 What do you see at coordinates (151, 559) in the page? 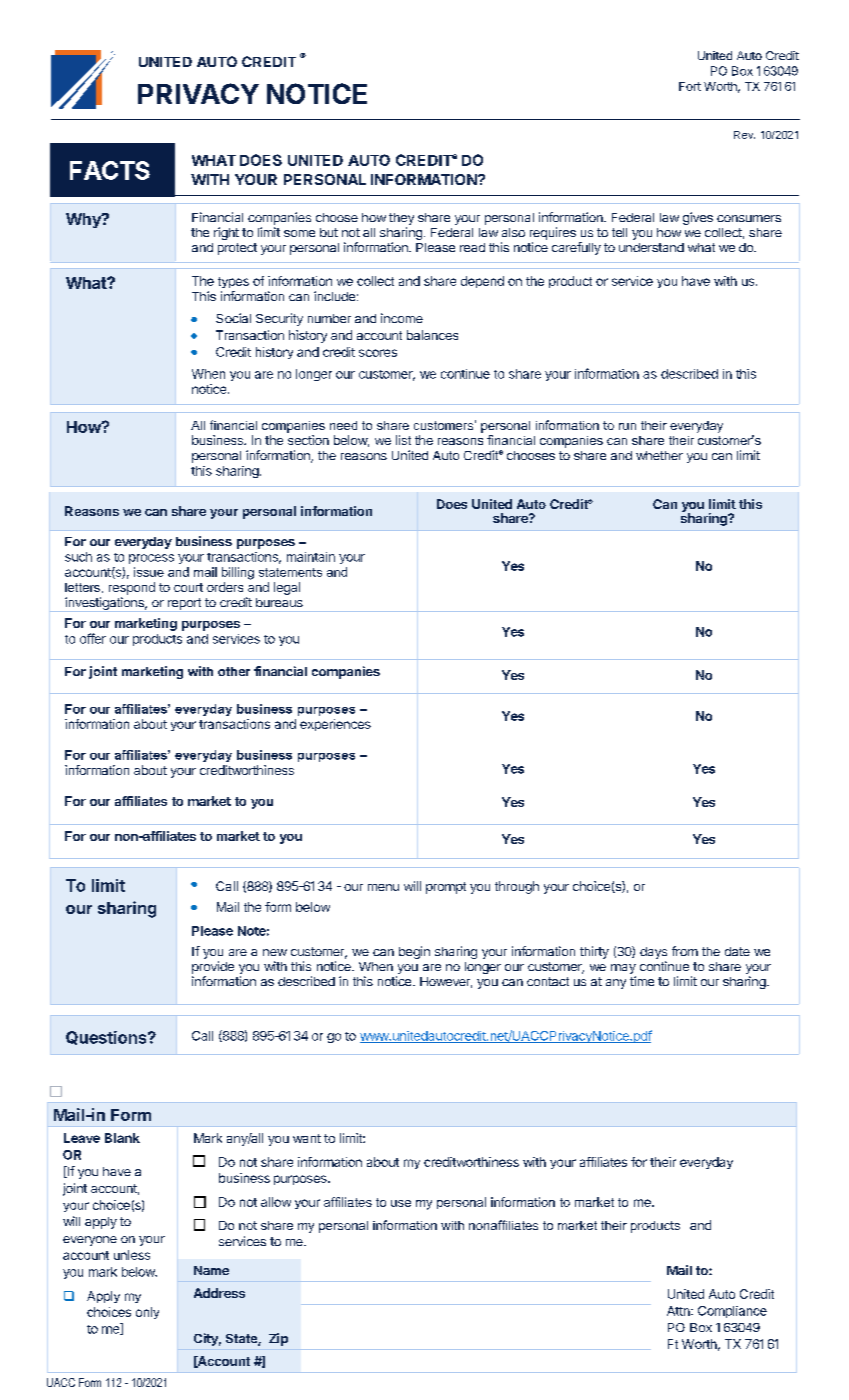
I see `process` at bounding box center [151, 559].
